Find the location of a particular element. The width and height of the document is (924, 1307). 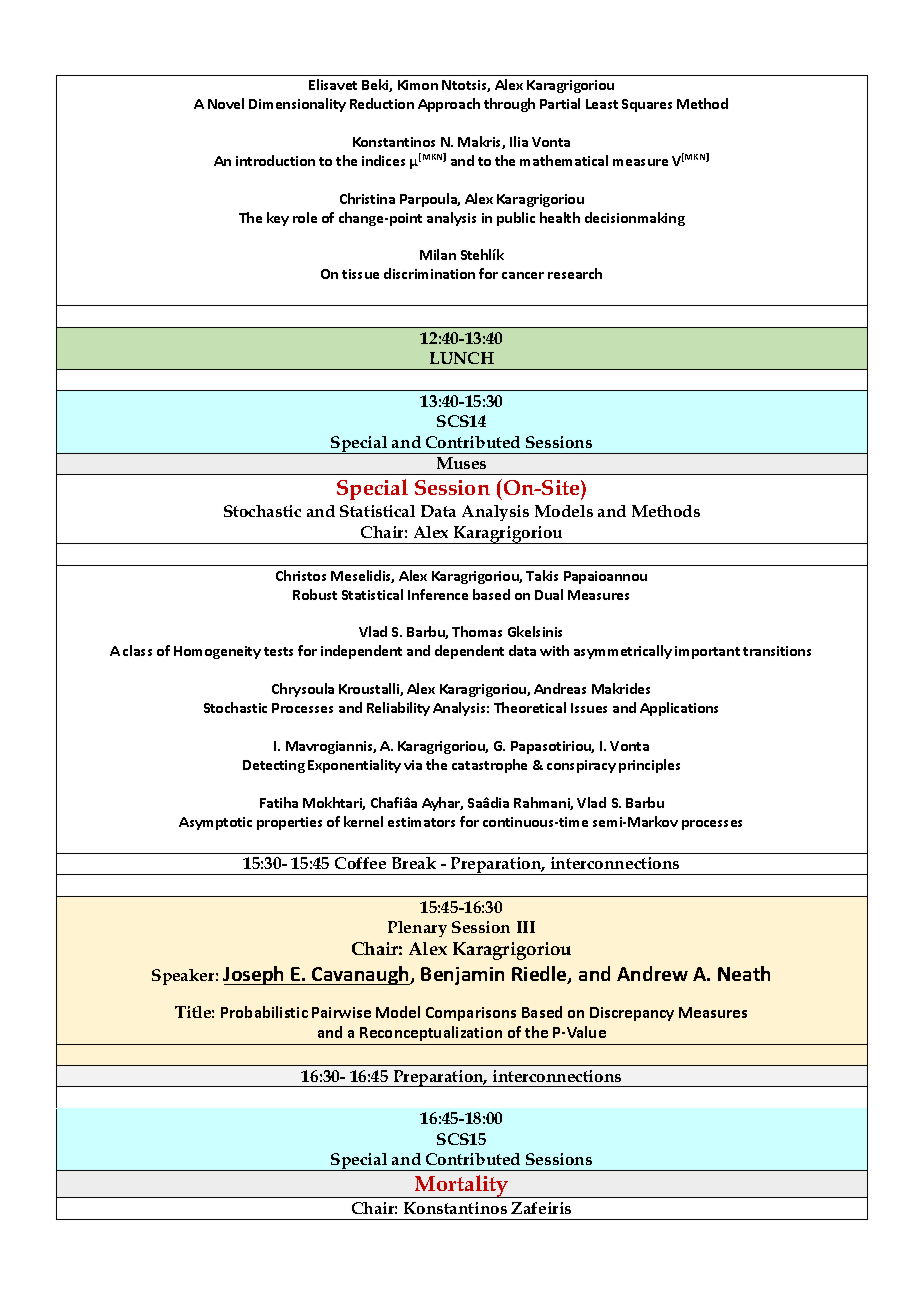

important is located at coordinates (707, 652).
